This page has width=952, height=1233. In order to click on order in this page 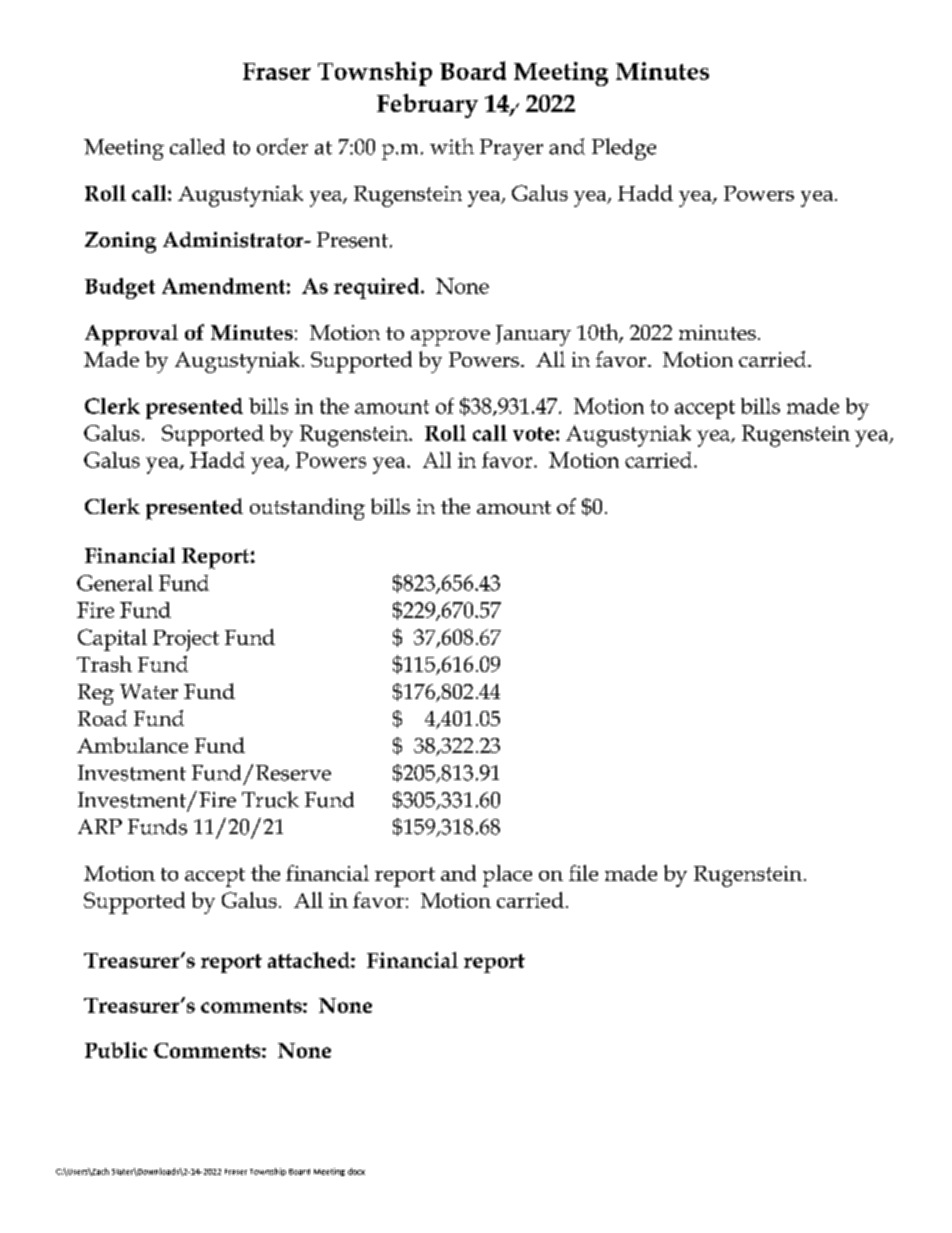, I will do `click(282, 146)`.
